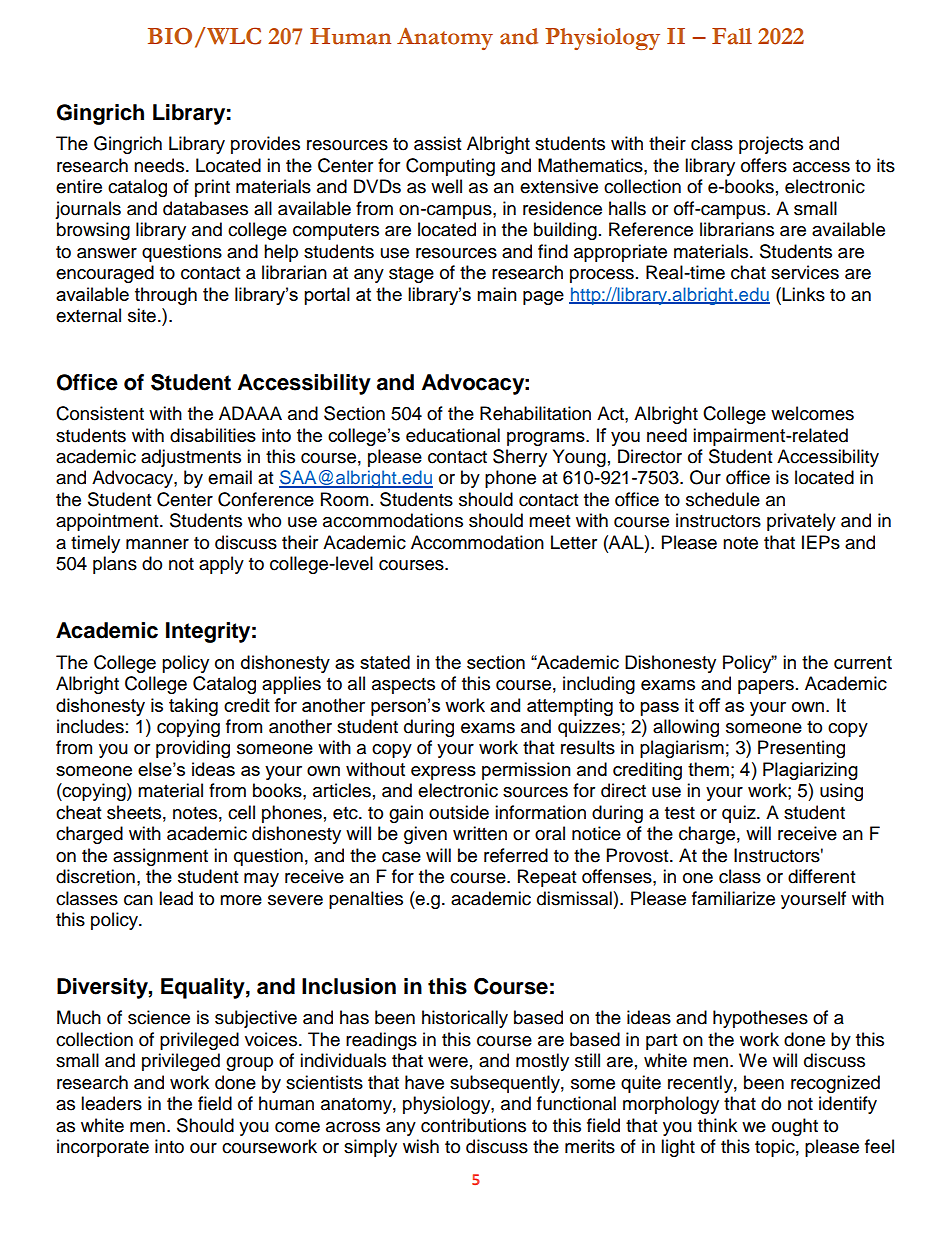 This image has width=952, height=1233. Describe the element at coordinates (437, 143) in the image. I see `assist` at that location.
